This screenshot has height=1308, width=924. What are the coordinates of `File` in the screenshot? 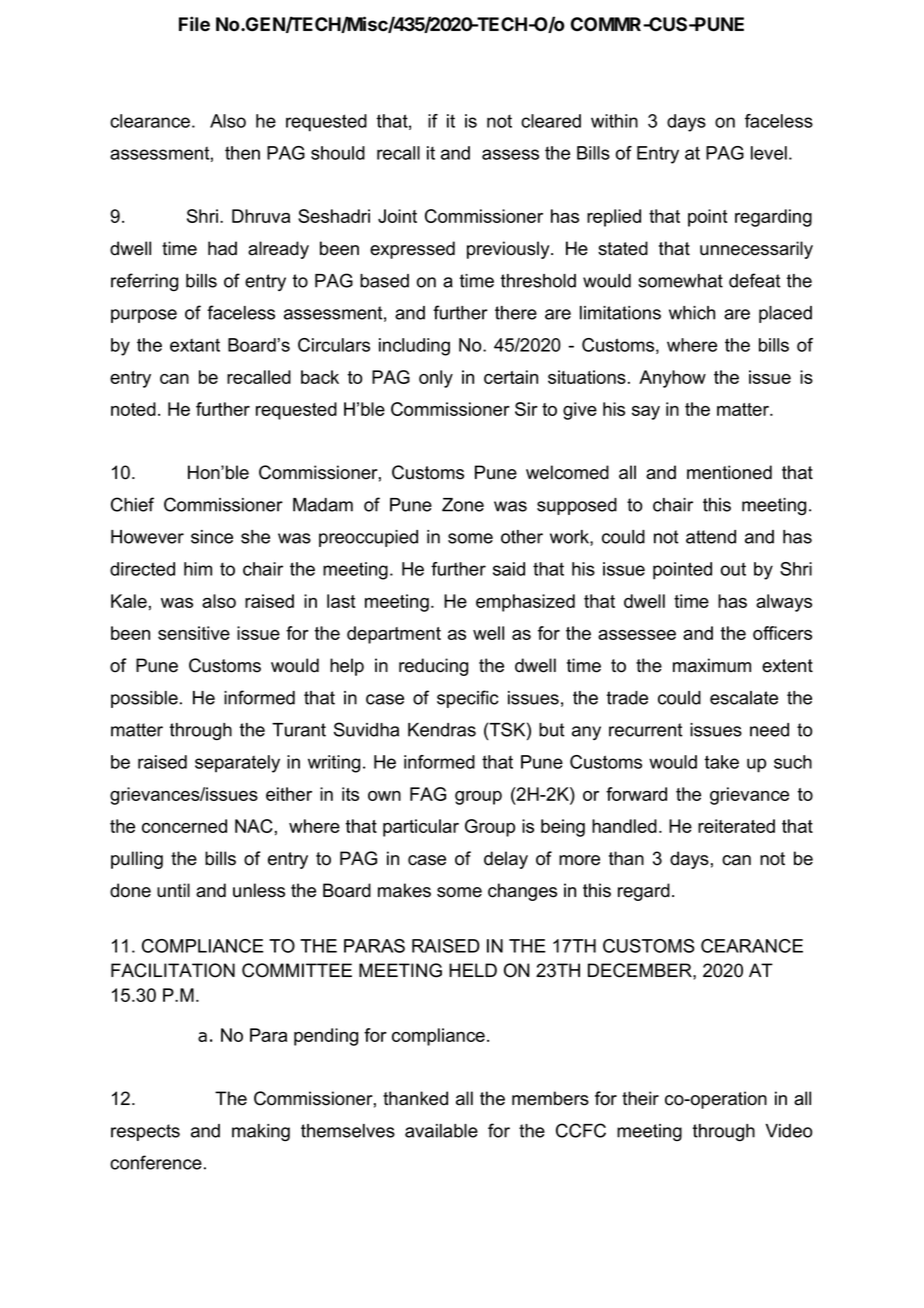 It's located at (194, 24).
